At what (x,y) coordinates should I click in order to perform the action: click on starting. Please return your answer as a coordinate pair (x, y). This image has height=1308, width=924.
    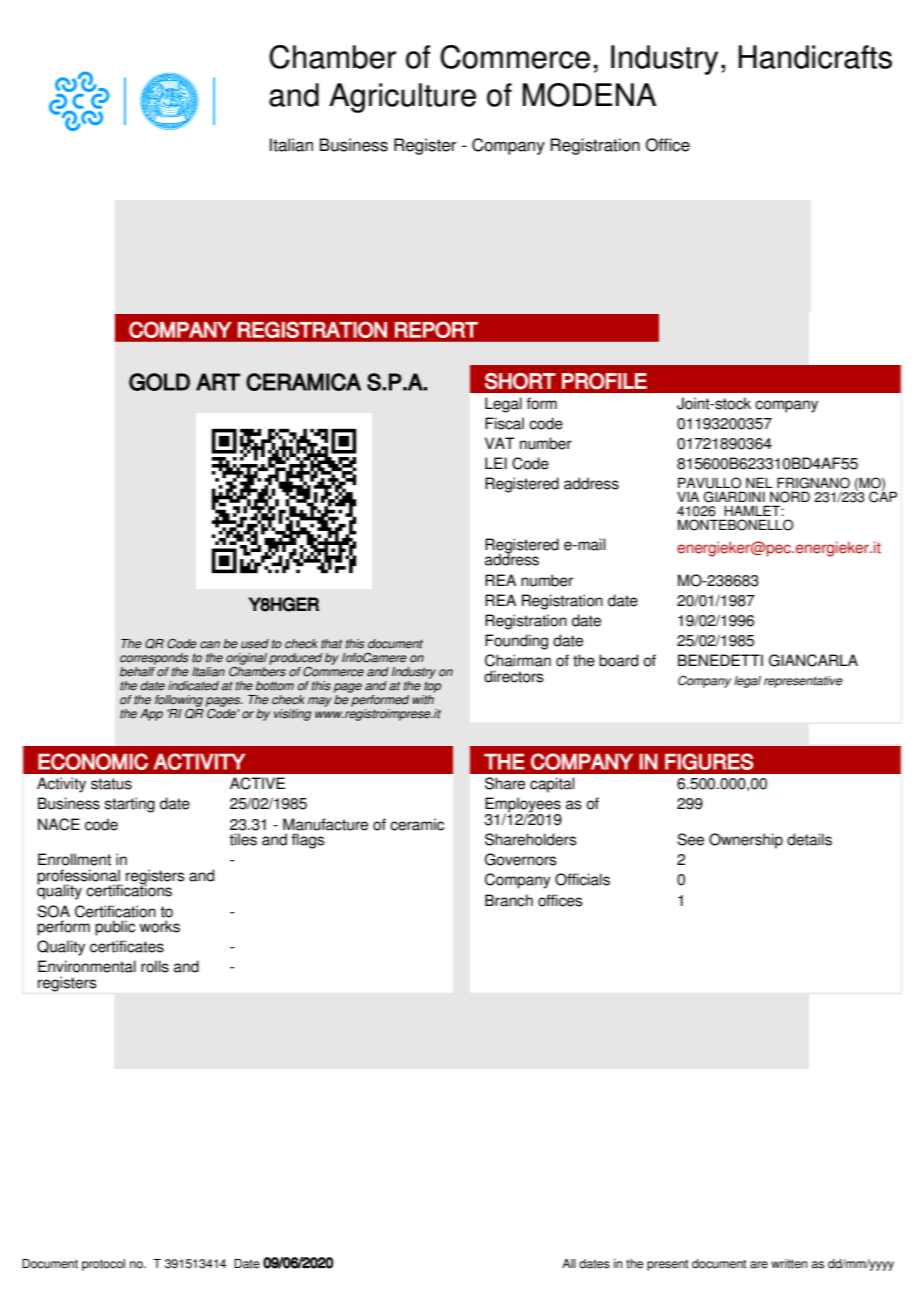
    Looking at the image, I should click on (130, 805).
